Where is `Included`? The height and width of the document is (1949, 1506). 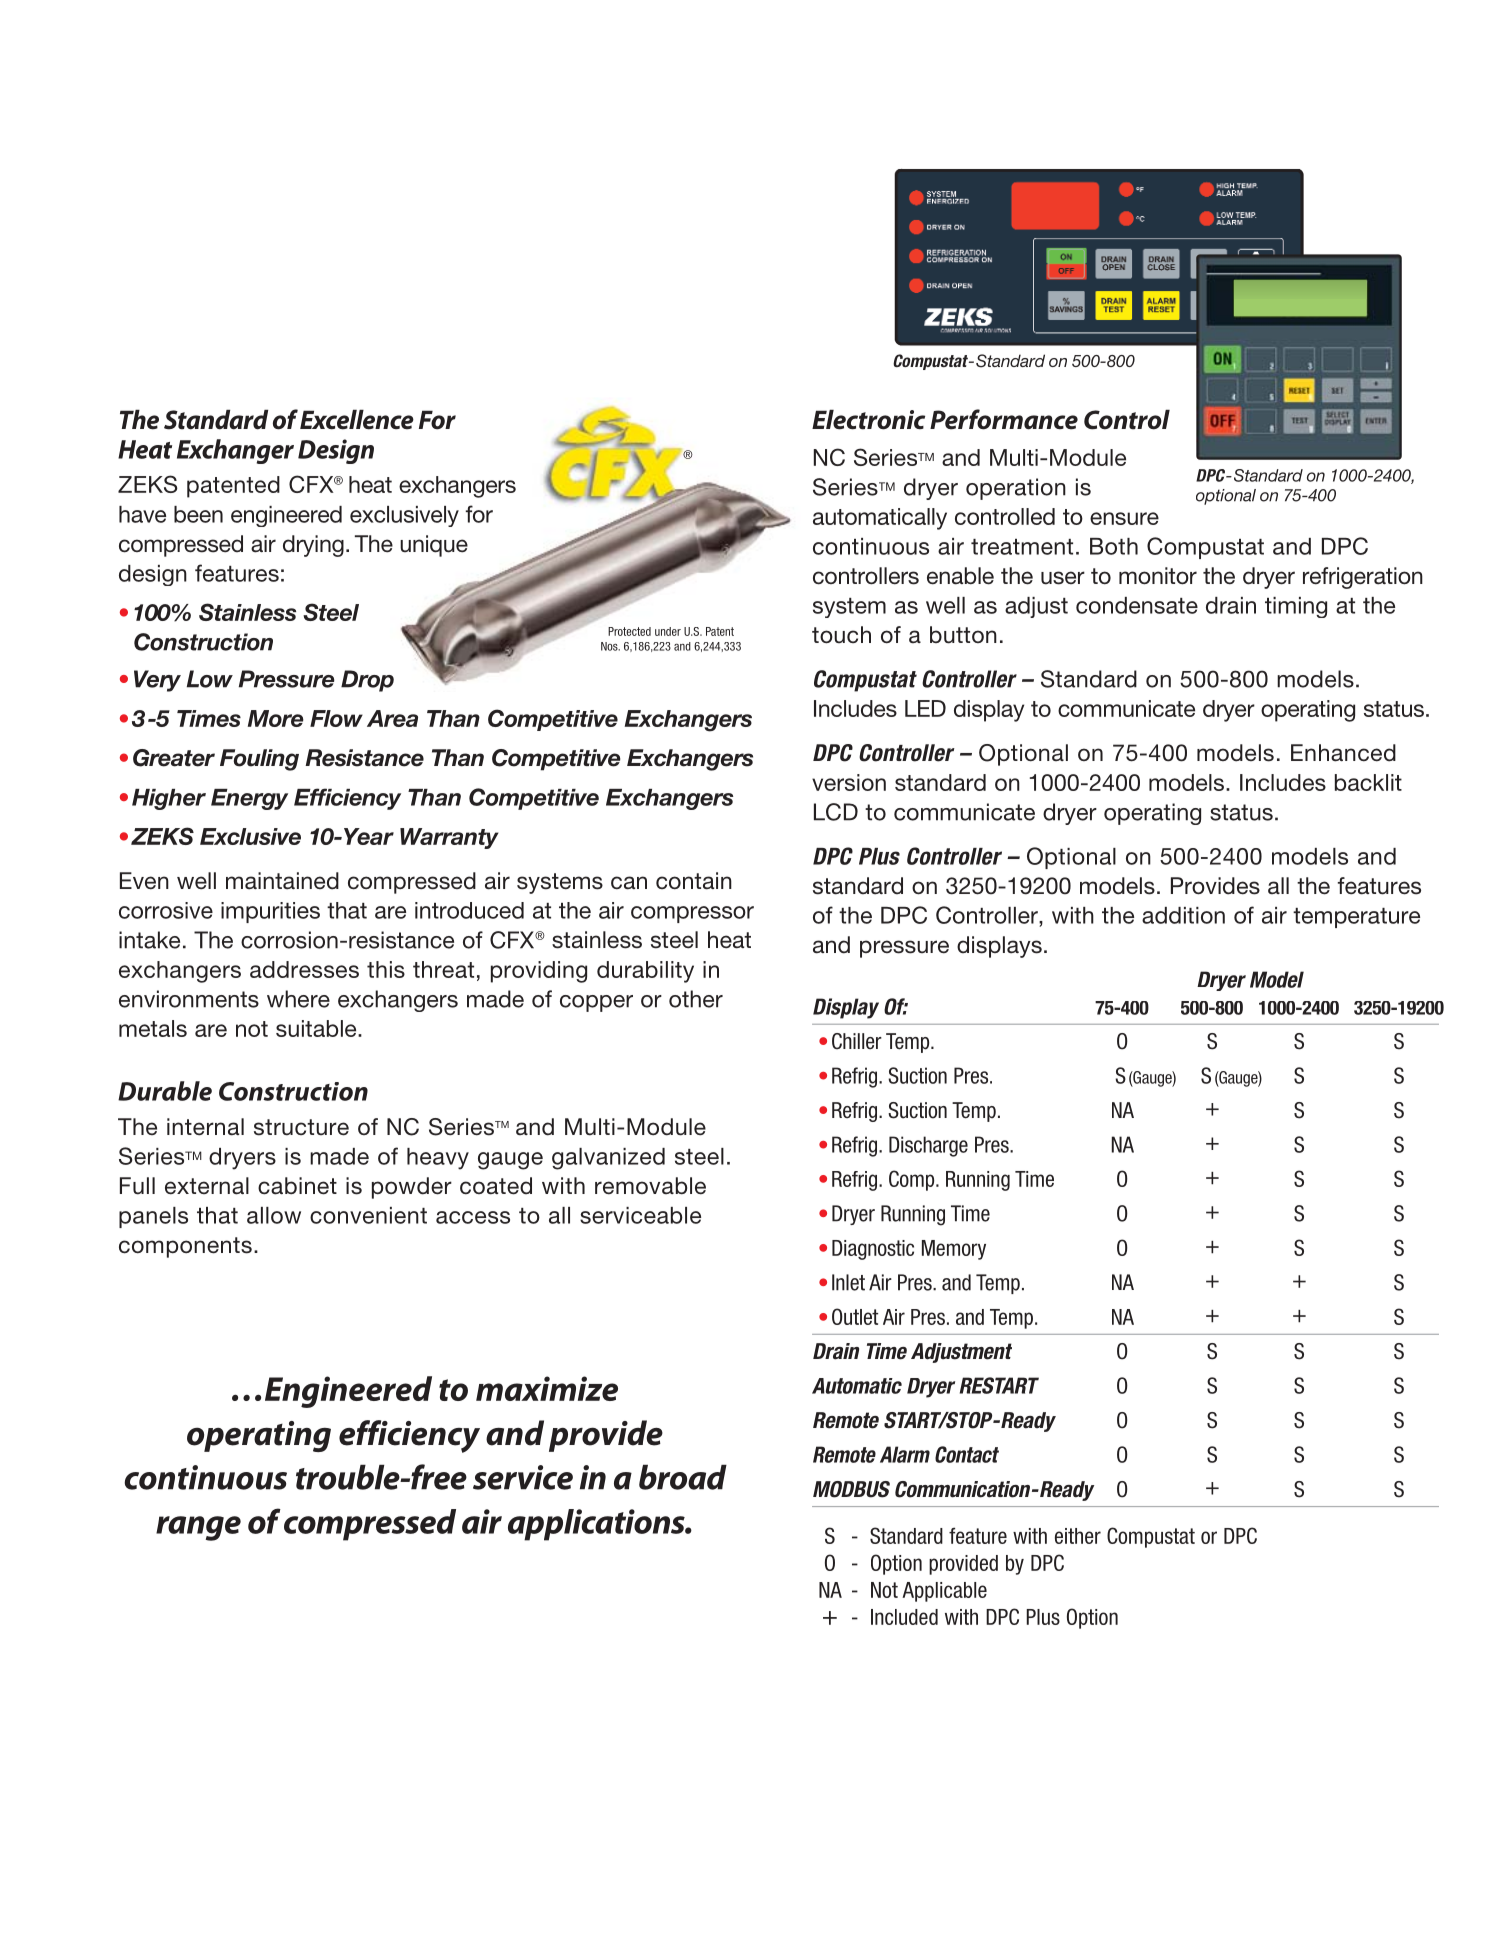 Included is located at coordinates (904, 1617).
